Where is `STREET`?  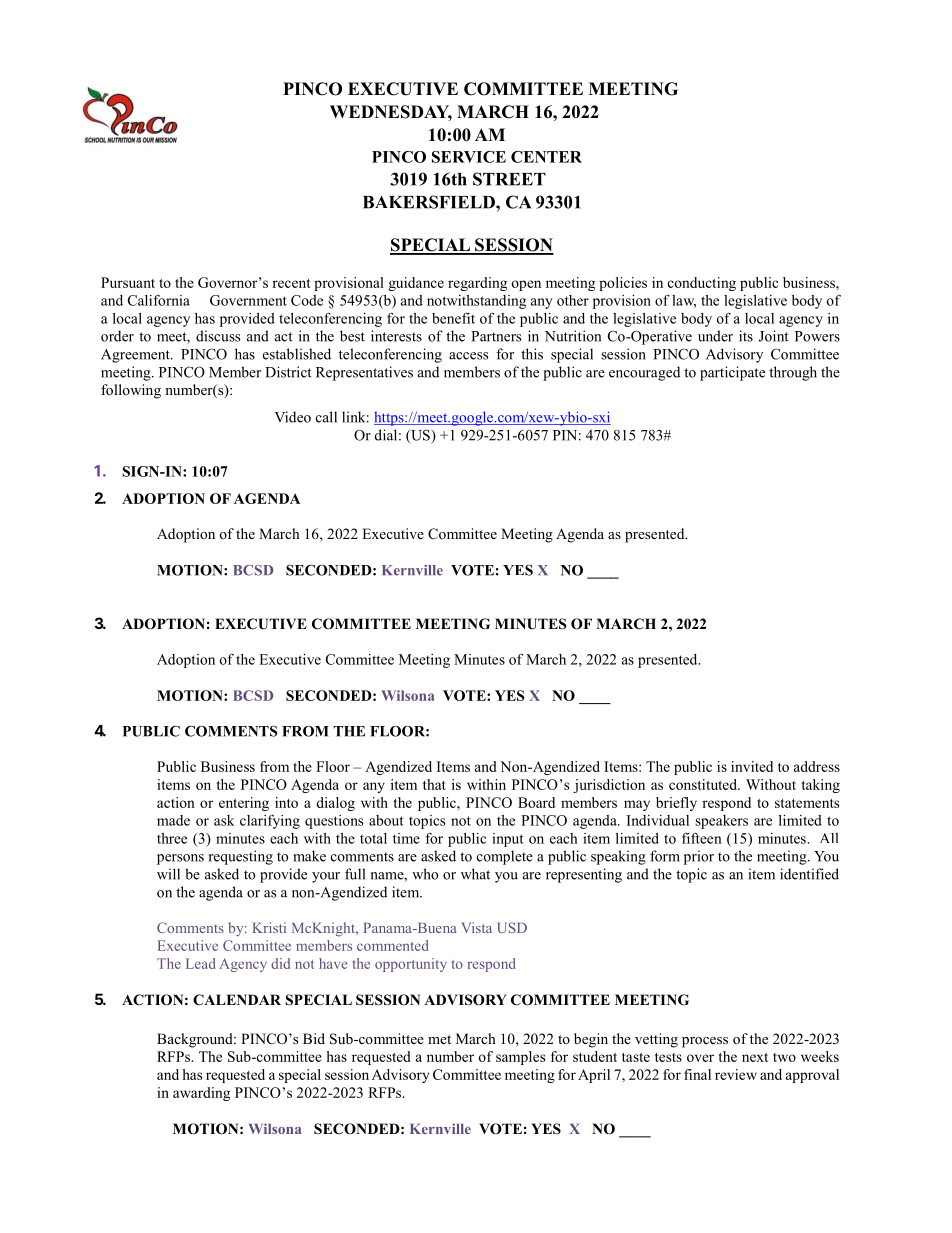
STREET is located at coordinates (509, 179).
